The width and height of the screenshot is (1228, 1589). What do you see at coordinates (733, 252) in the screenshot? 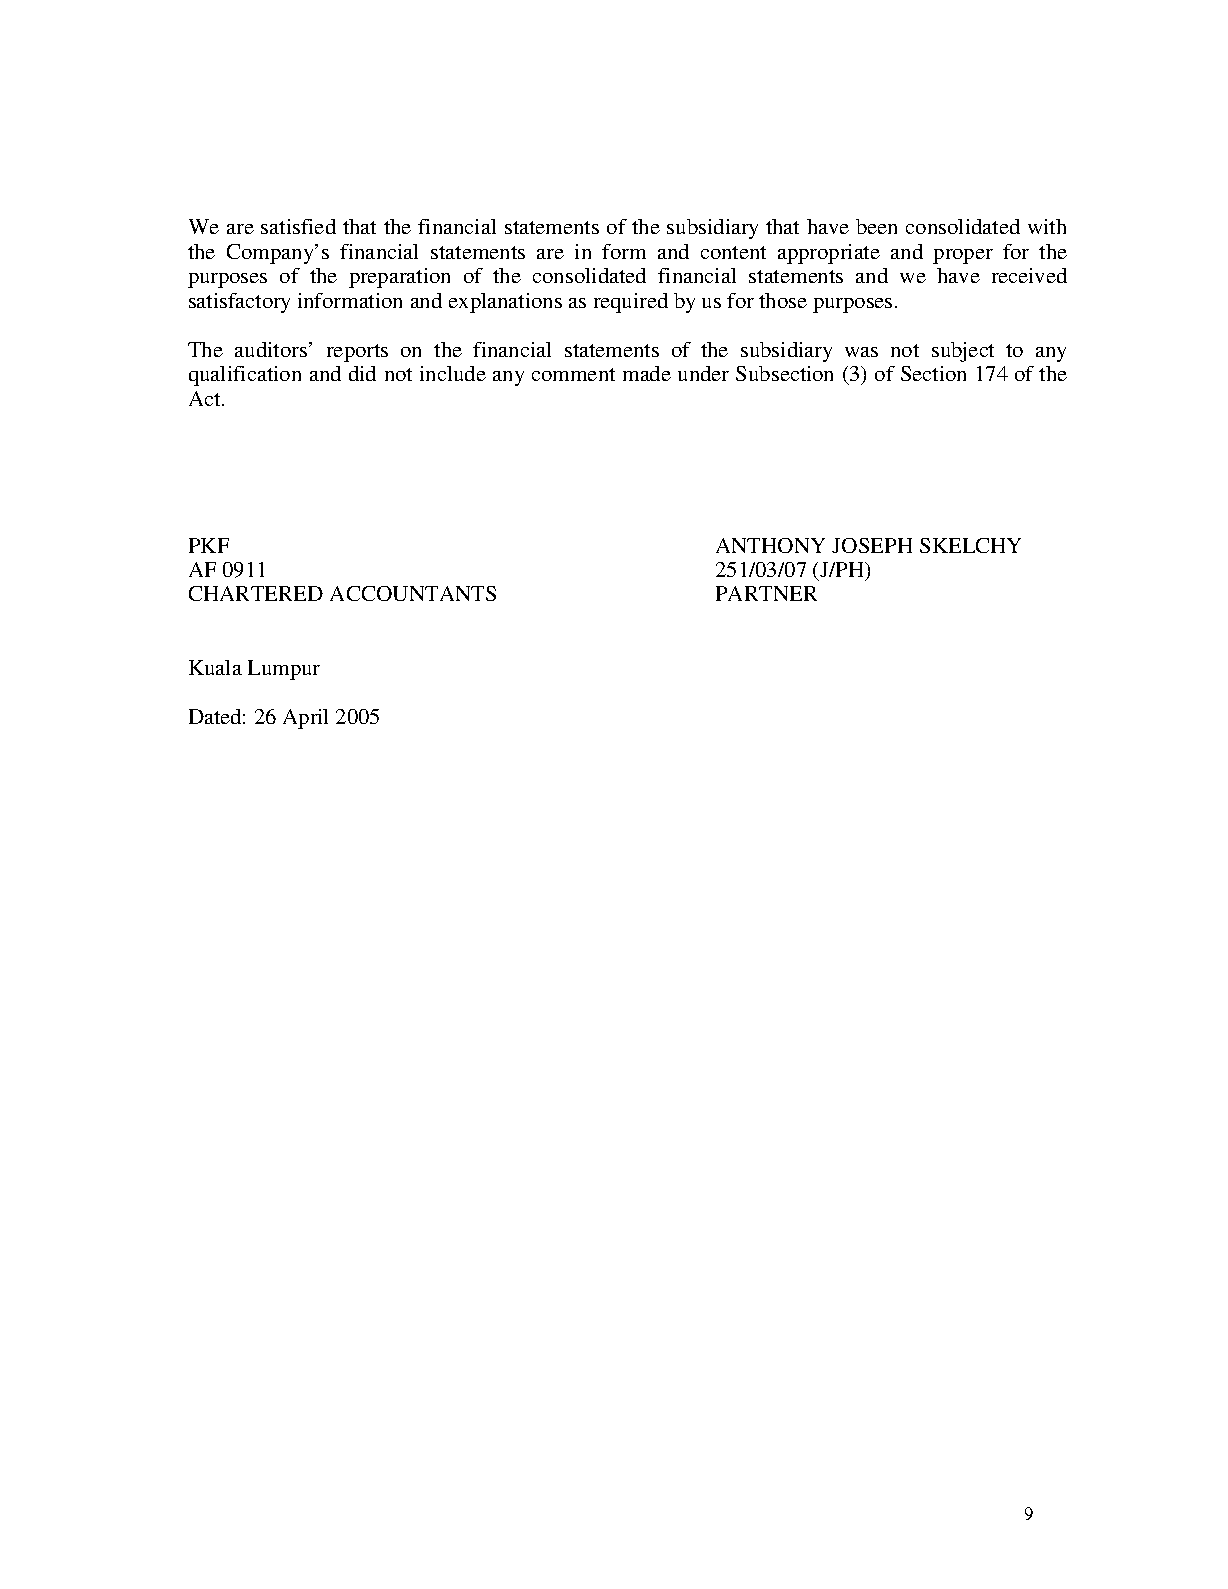
I see `content` at bounding box center [733, 252].
